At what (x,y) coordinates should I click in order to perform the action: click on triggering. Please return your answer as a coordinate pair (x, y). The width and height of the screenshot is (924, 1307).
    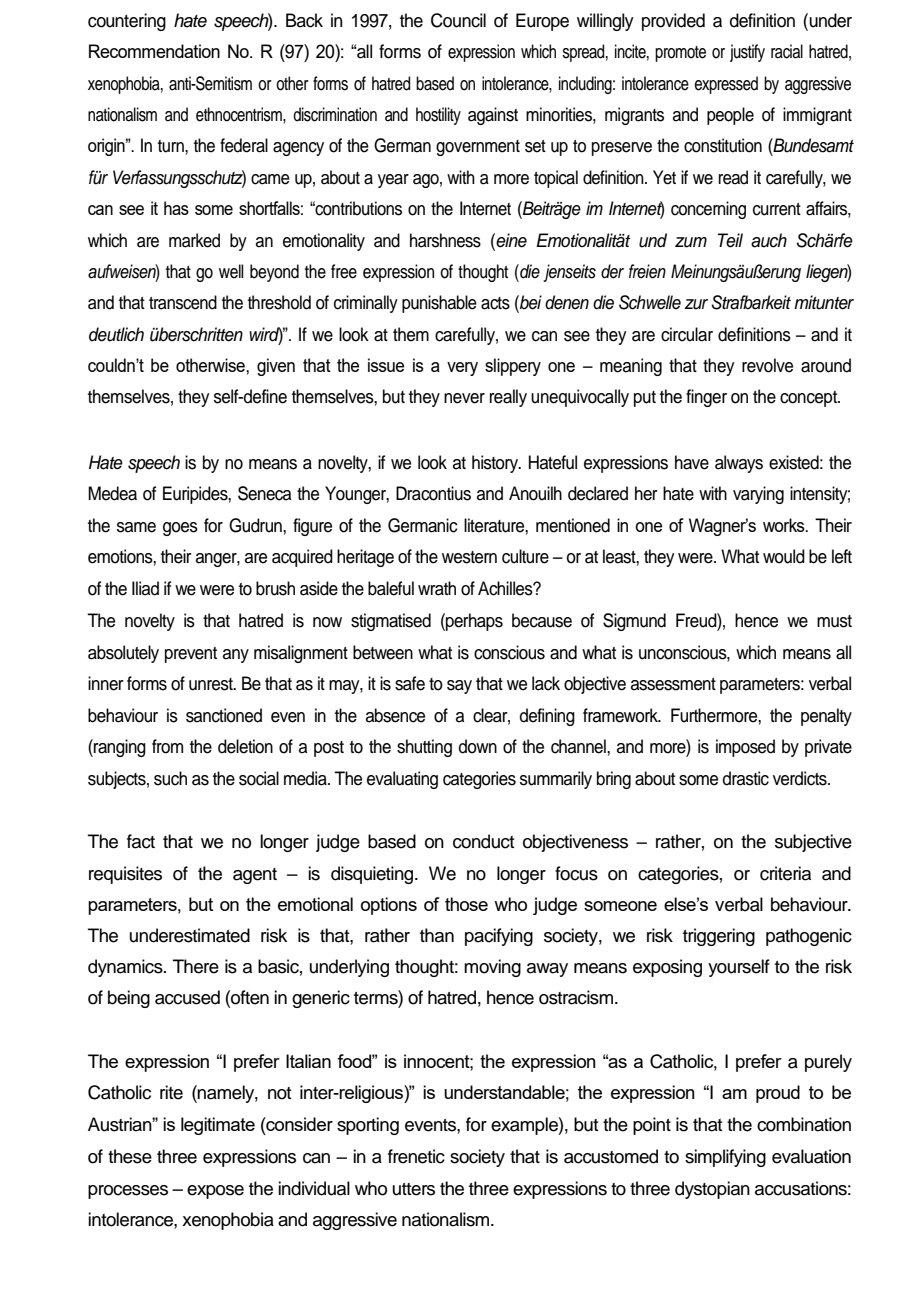
    Looking at the image, I should click on (719, 937).
